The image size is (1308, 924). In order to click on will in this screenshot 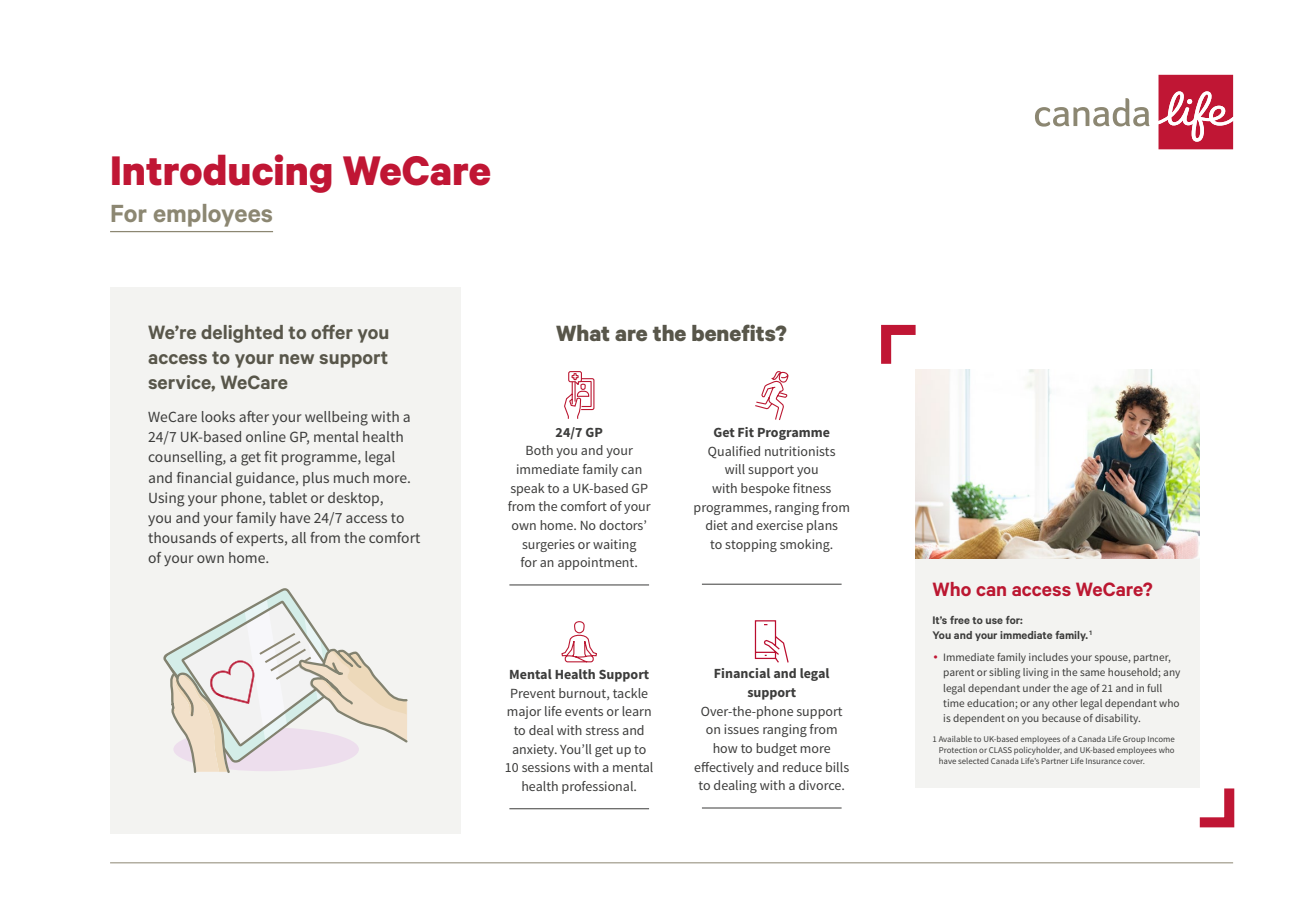, I will do `click(735, 469)`.
